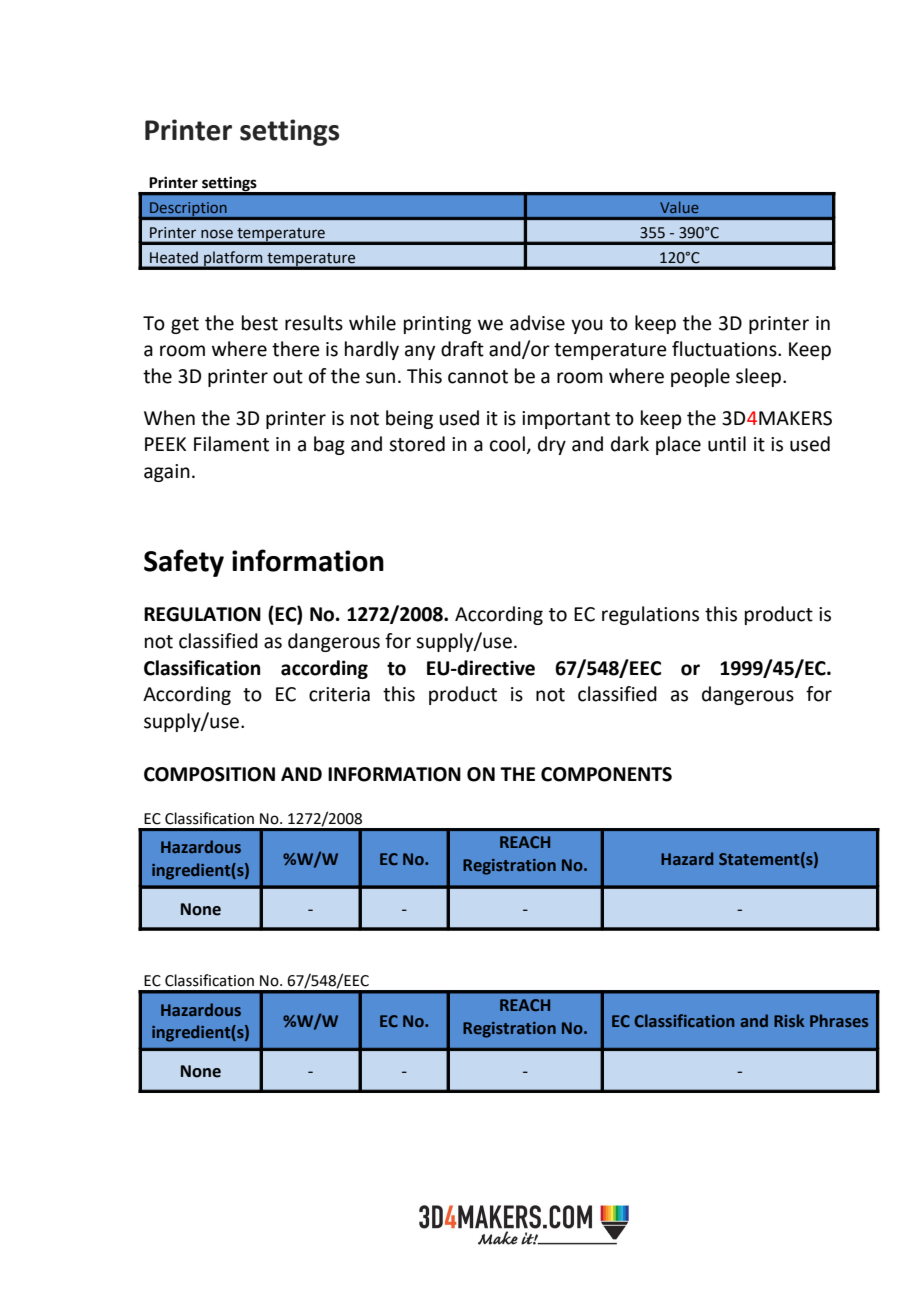 This screenshot has width=924, height=1308. I want to click on COMPOSITION, so click(209, 774).
